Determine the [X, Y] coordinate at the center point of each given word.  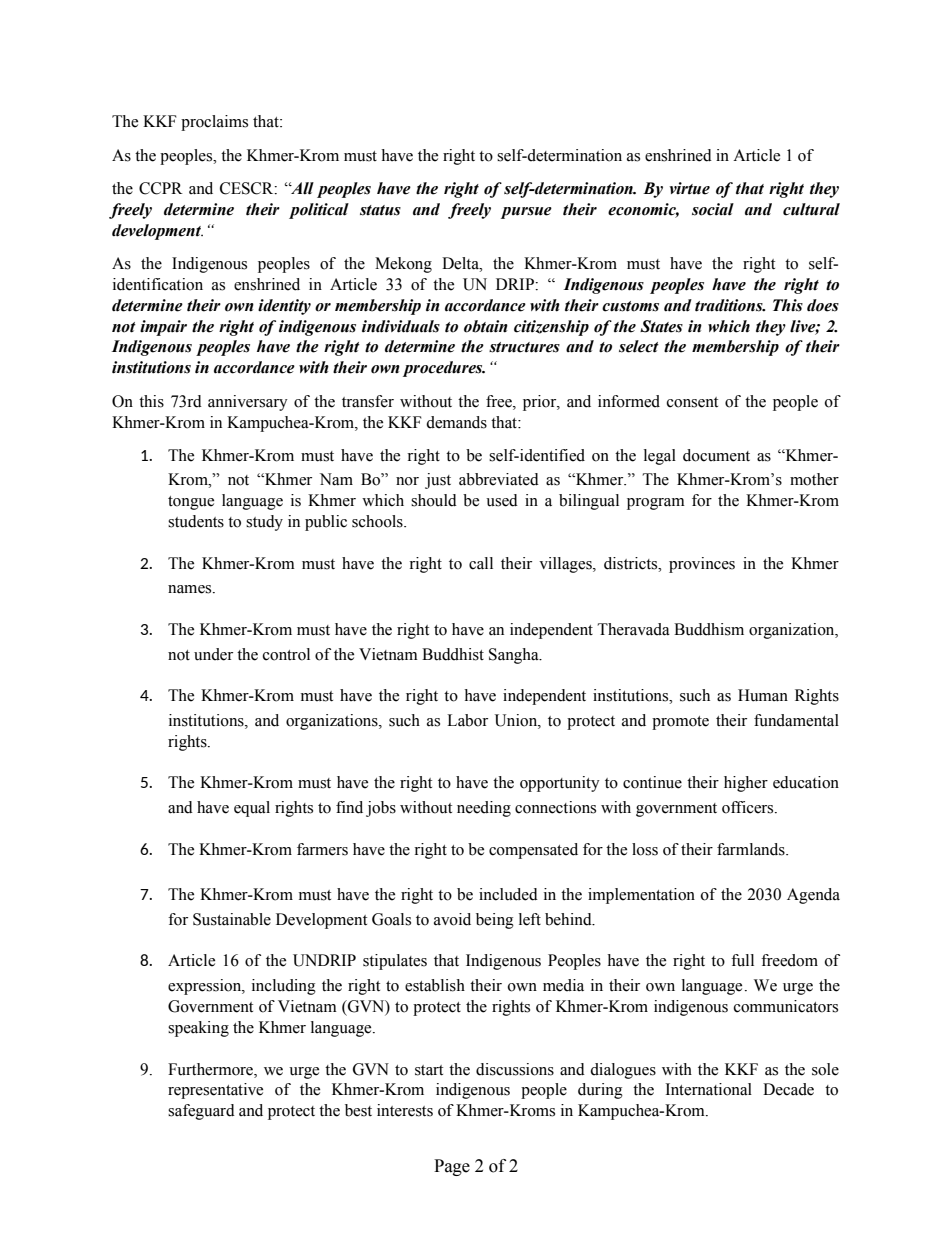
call [481, 563]
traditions [730, 305]
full [742, 960]
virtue [689, 188]
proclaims [214, 123]
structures [524, 347]
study [264, 523]
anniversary [248, 403]
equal [252, 809]
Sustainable [232, 919]
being [495, 921]
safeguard [201, 1112]
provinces [702, 565]
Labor [467, 720]
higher [746, 784]
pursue [526, 213]
